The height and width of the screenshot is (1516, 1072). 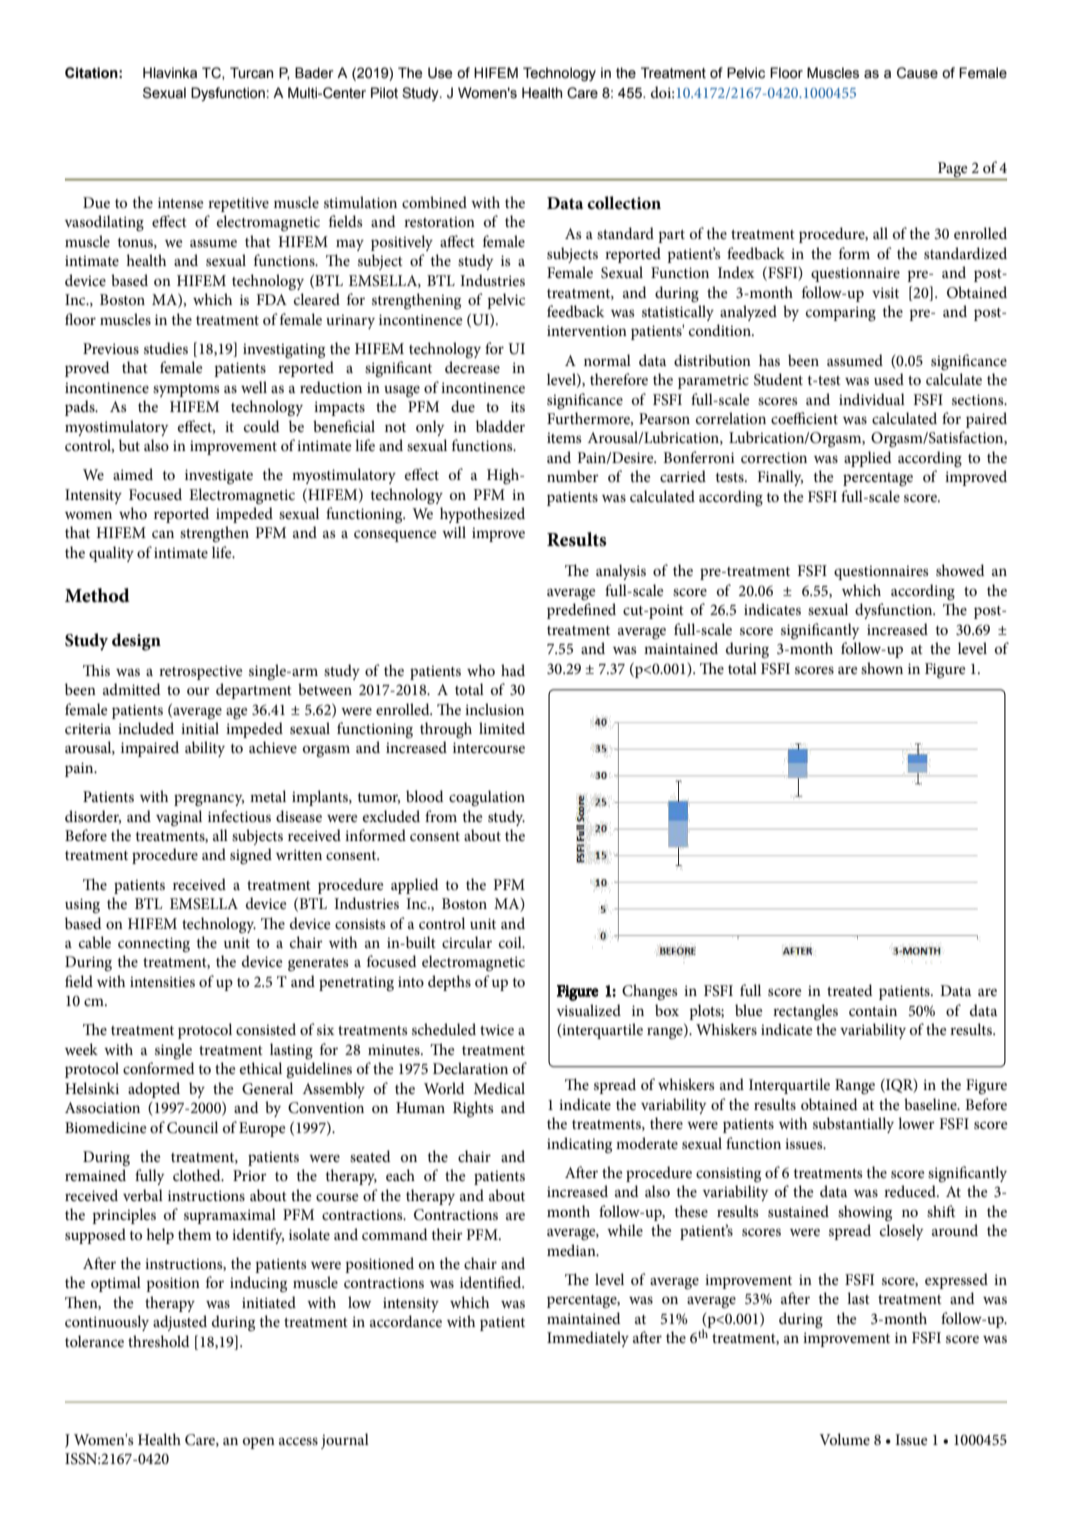 I want to click on intense, so click(x=180, y=202).
